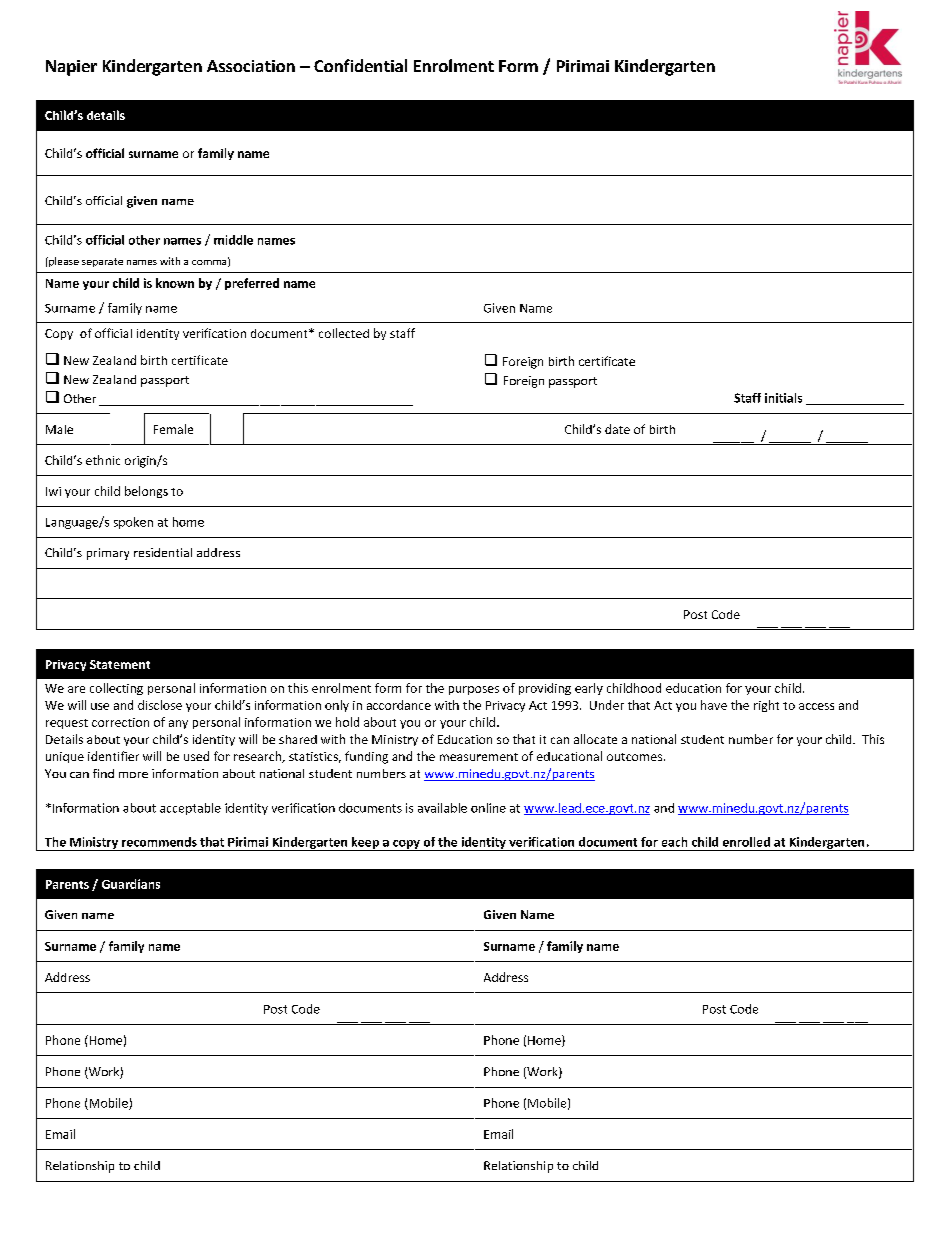  I want to click on Statement, so click(120, 664).
